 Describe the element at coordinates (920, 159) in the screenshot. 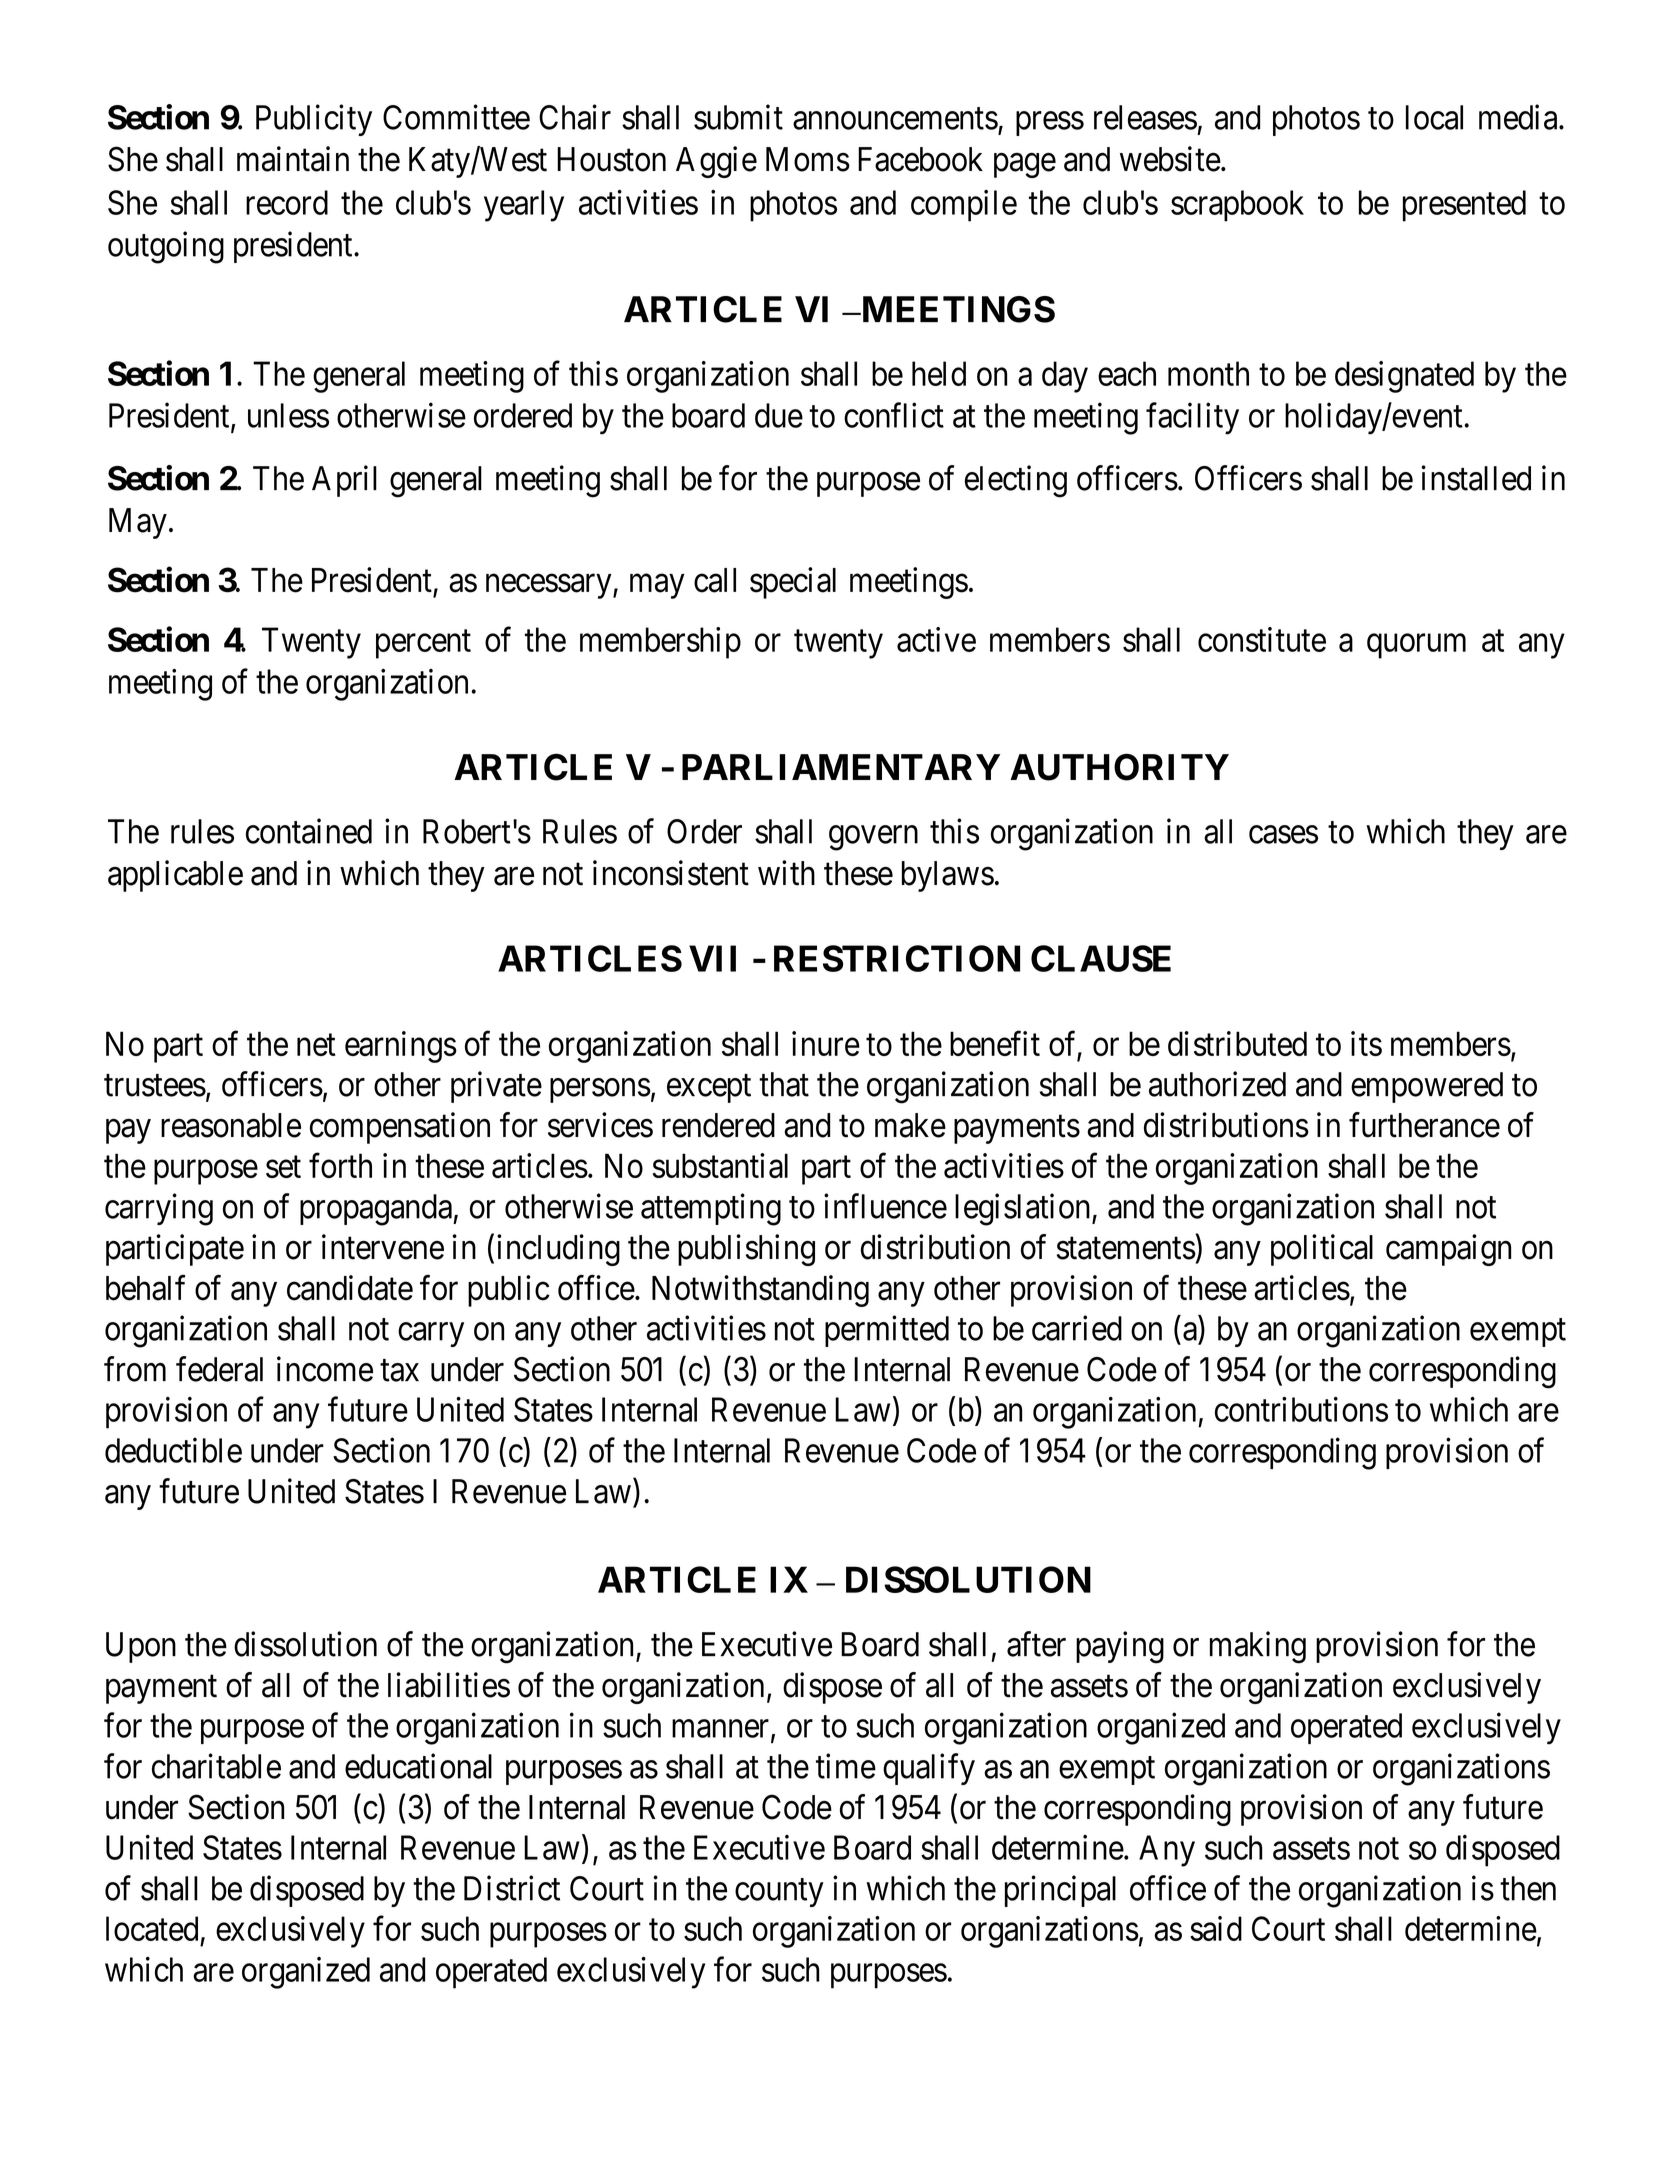

I see `Facebook` at that location.
